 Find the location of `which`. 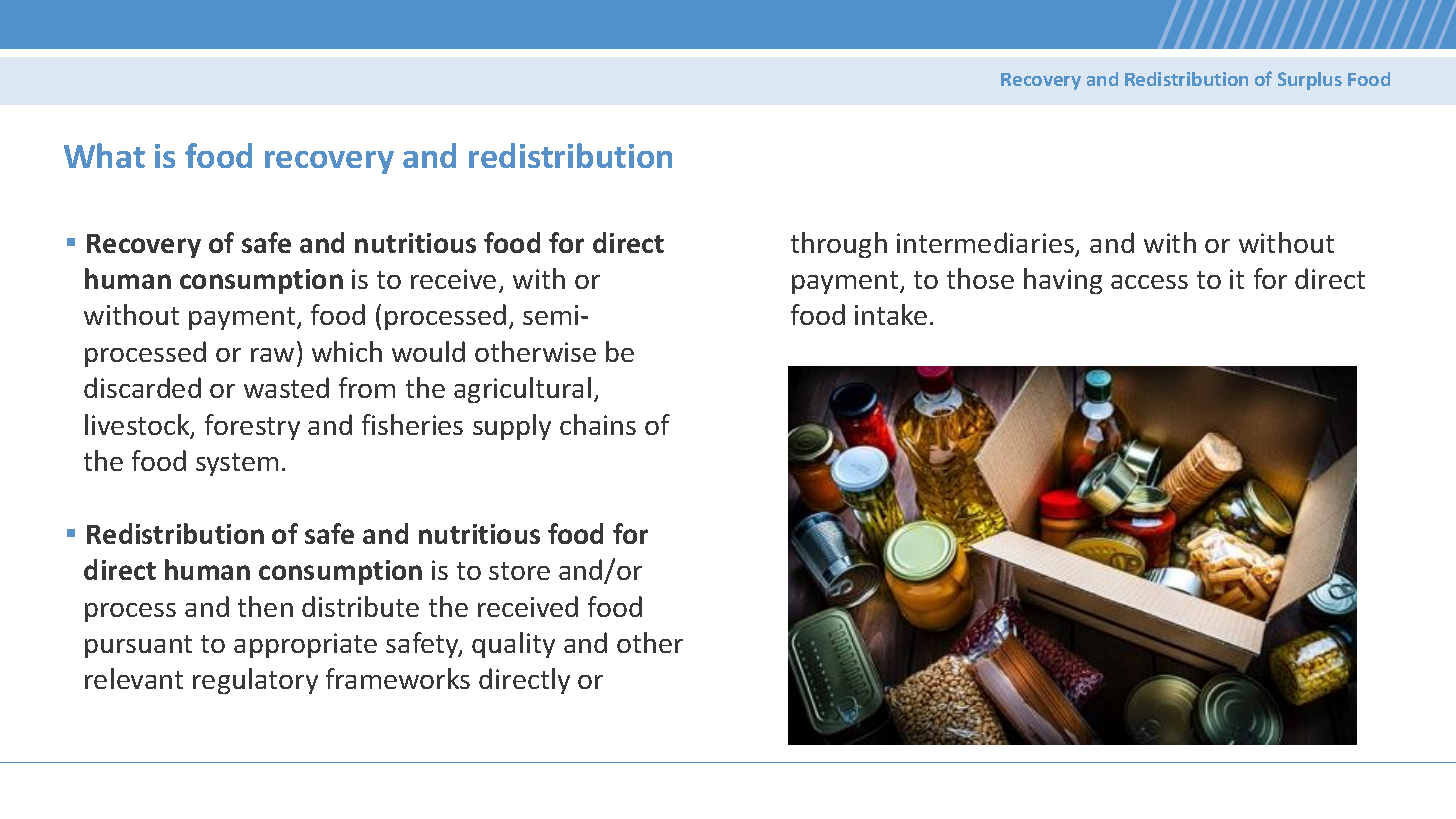

which is located at coordinates (347, 351).
